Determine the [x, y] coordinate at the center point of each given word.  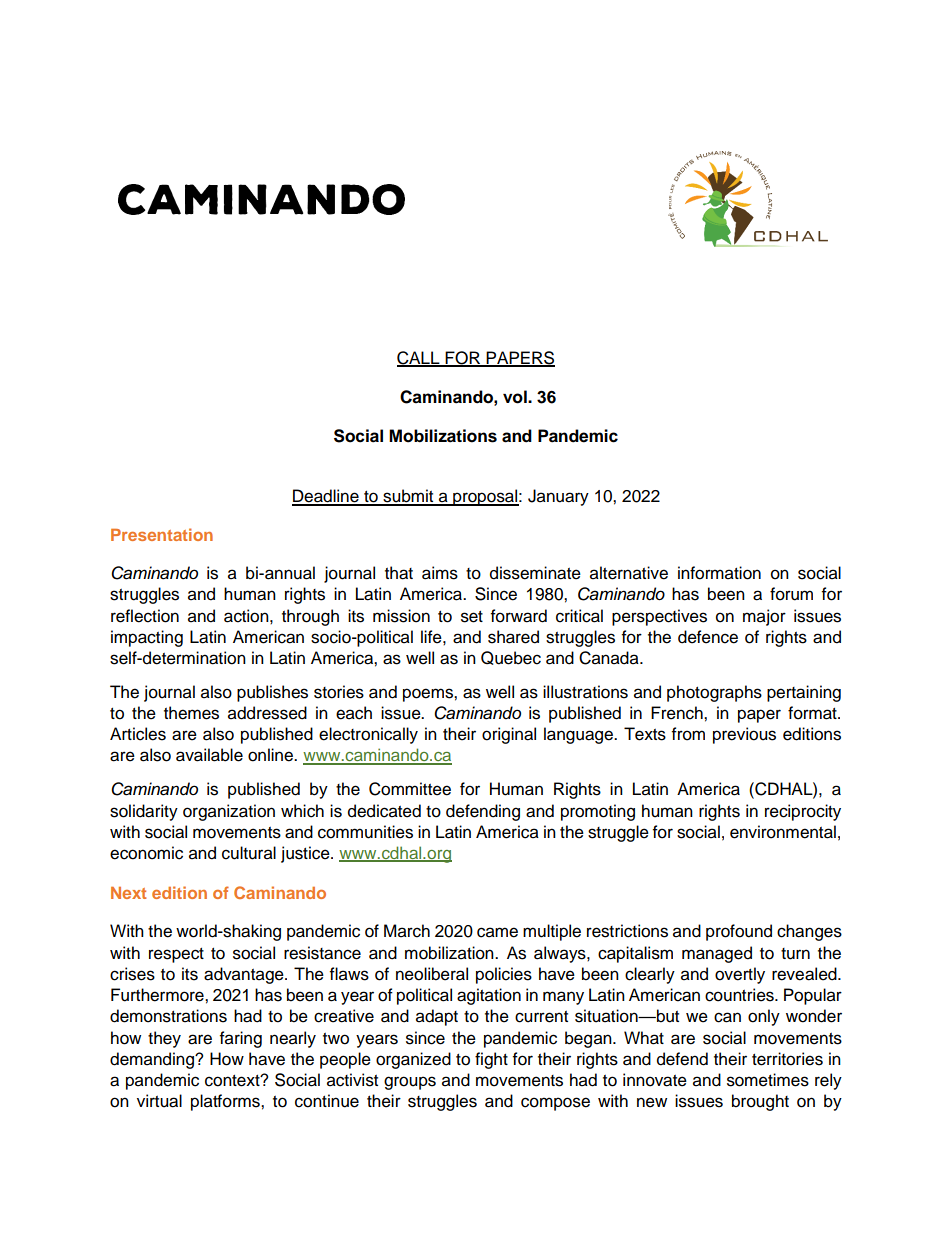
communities [365, 832]
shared [513, 637]
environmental [783, 832]
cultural [249, 853]
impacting [147, 638]
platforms [226, 1102]
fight [491, 1060]
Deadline [326, 497]
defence [708, 637]
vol [516, 397]
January [558, 497]
